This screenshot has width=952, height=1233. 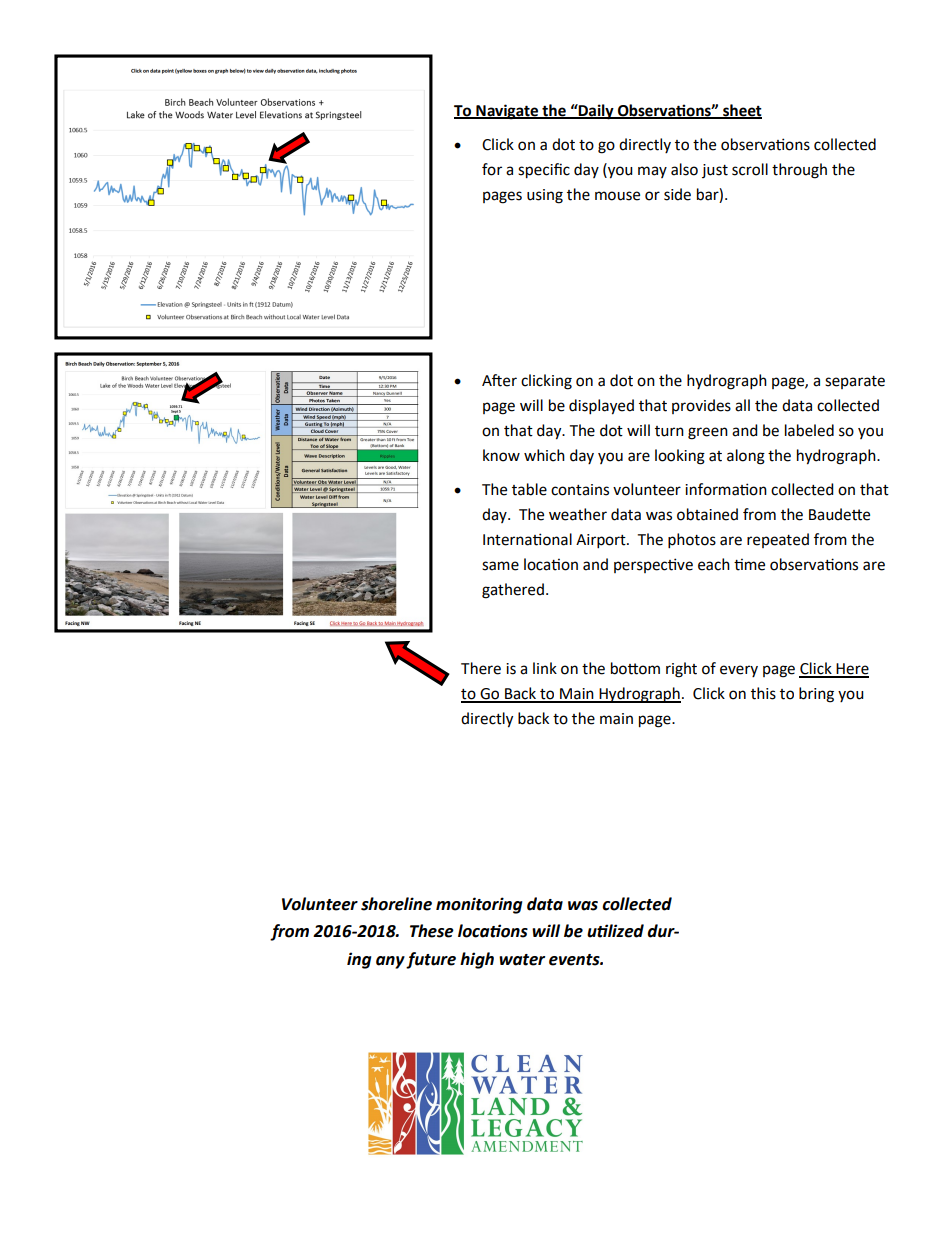 What do you see at coordinates (499, 380) in the screenshot?
I see `After` at bounding box center [499, 380].
